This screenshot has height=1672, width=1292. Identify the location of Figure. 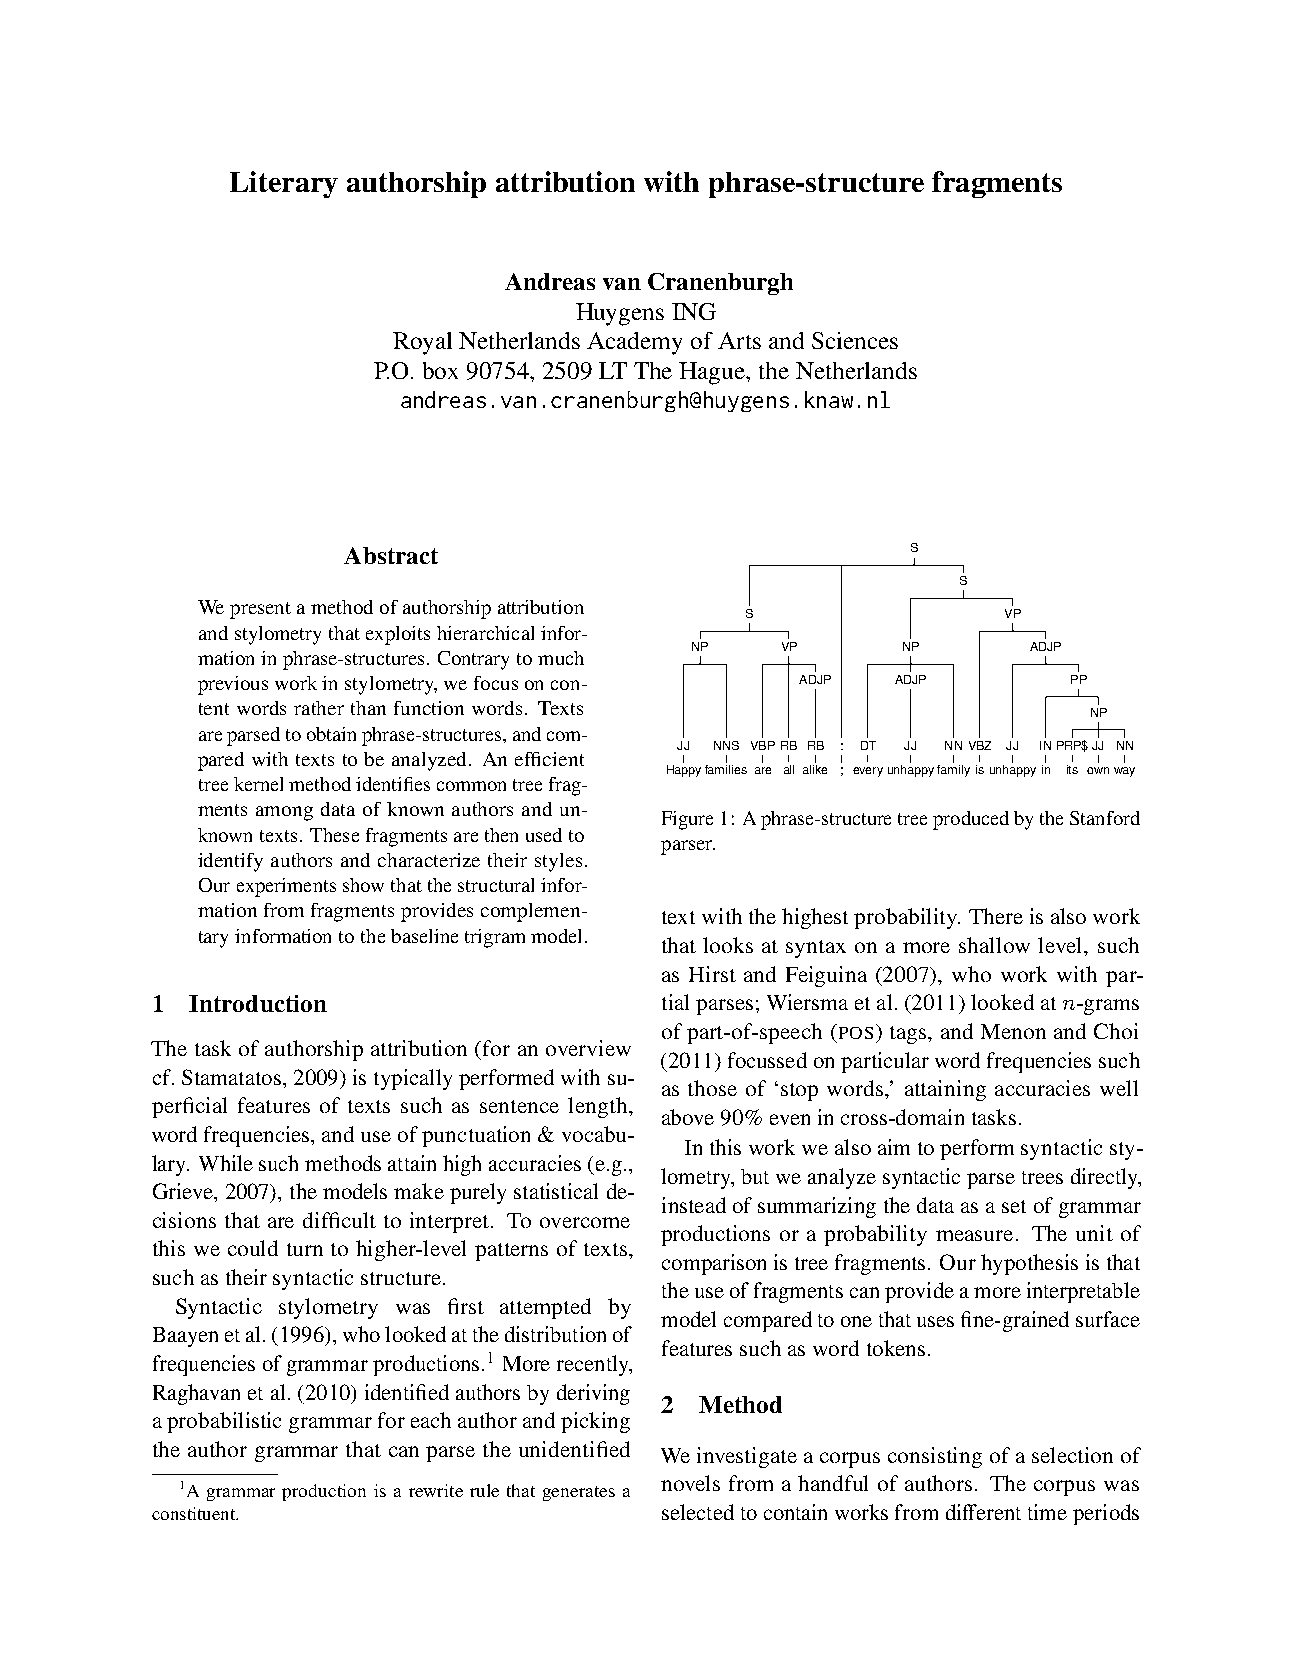
(687, 820).
